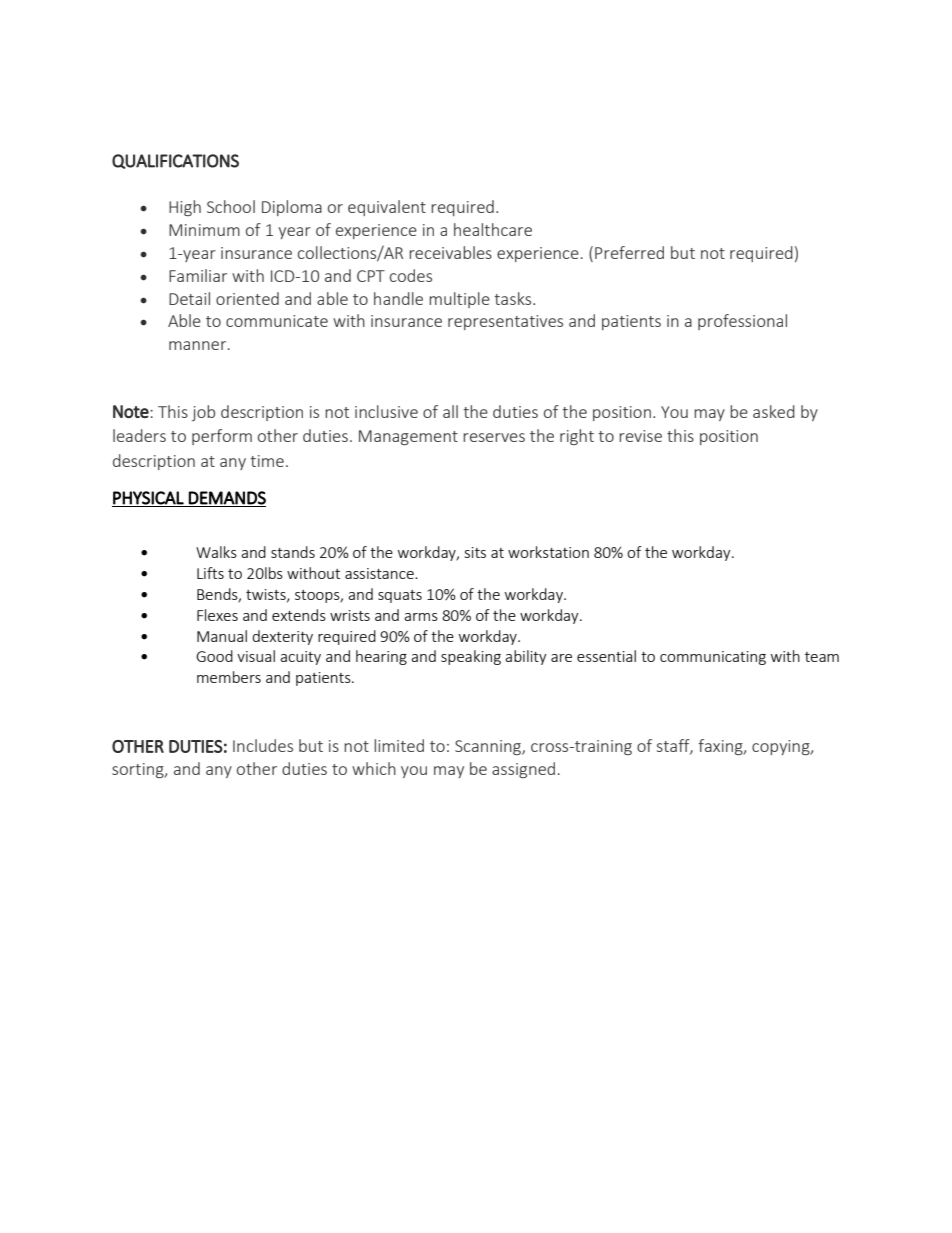  I want to click on Preferred, so click(629, 252).
